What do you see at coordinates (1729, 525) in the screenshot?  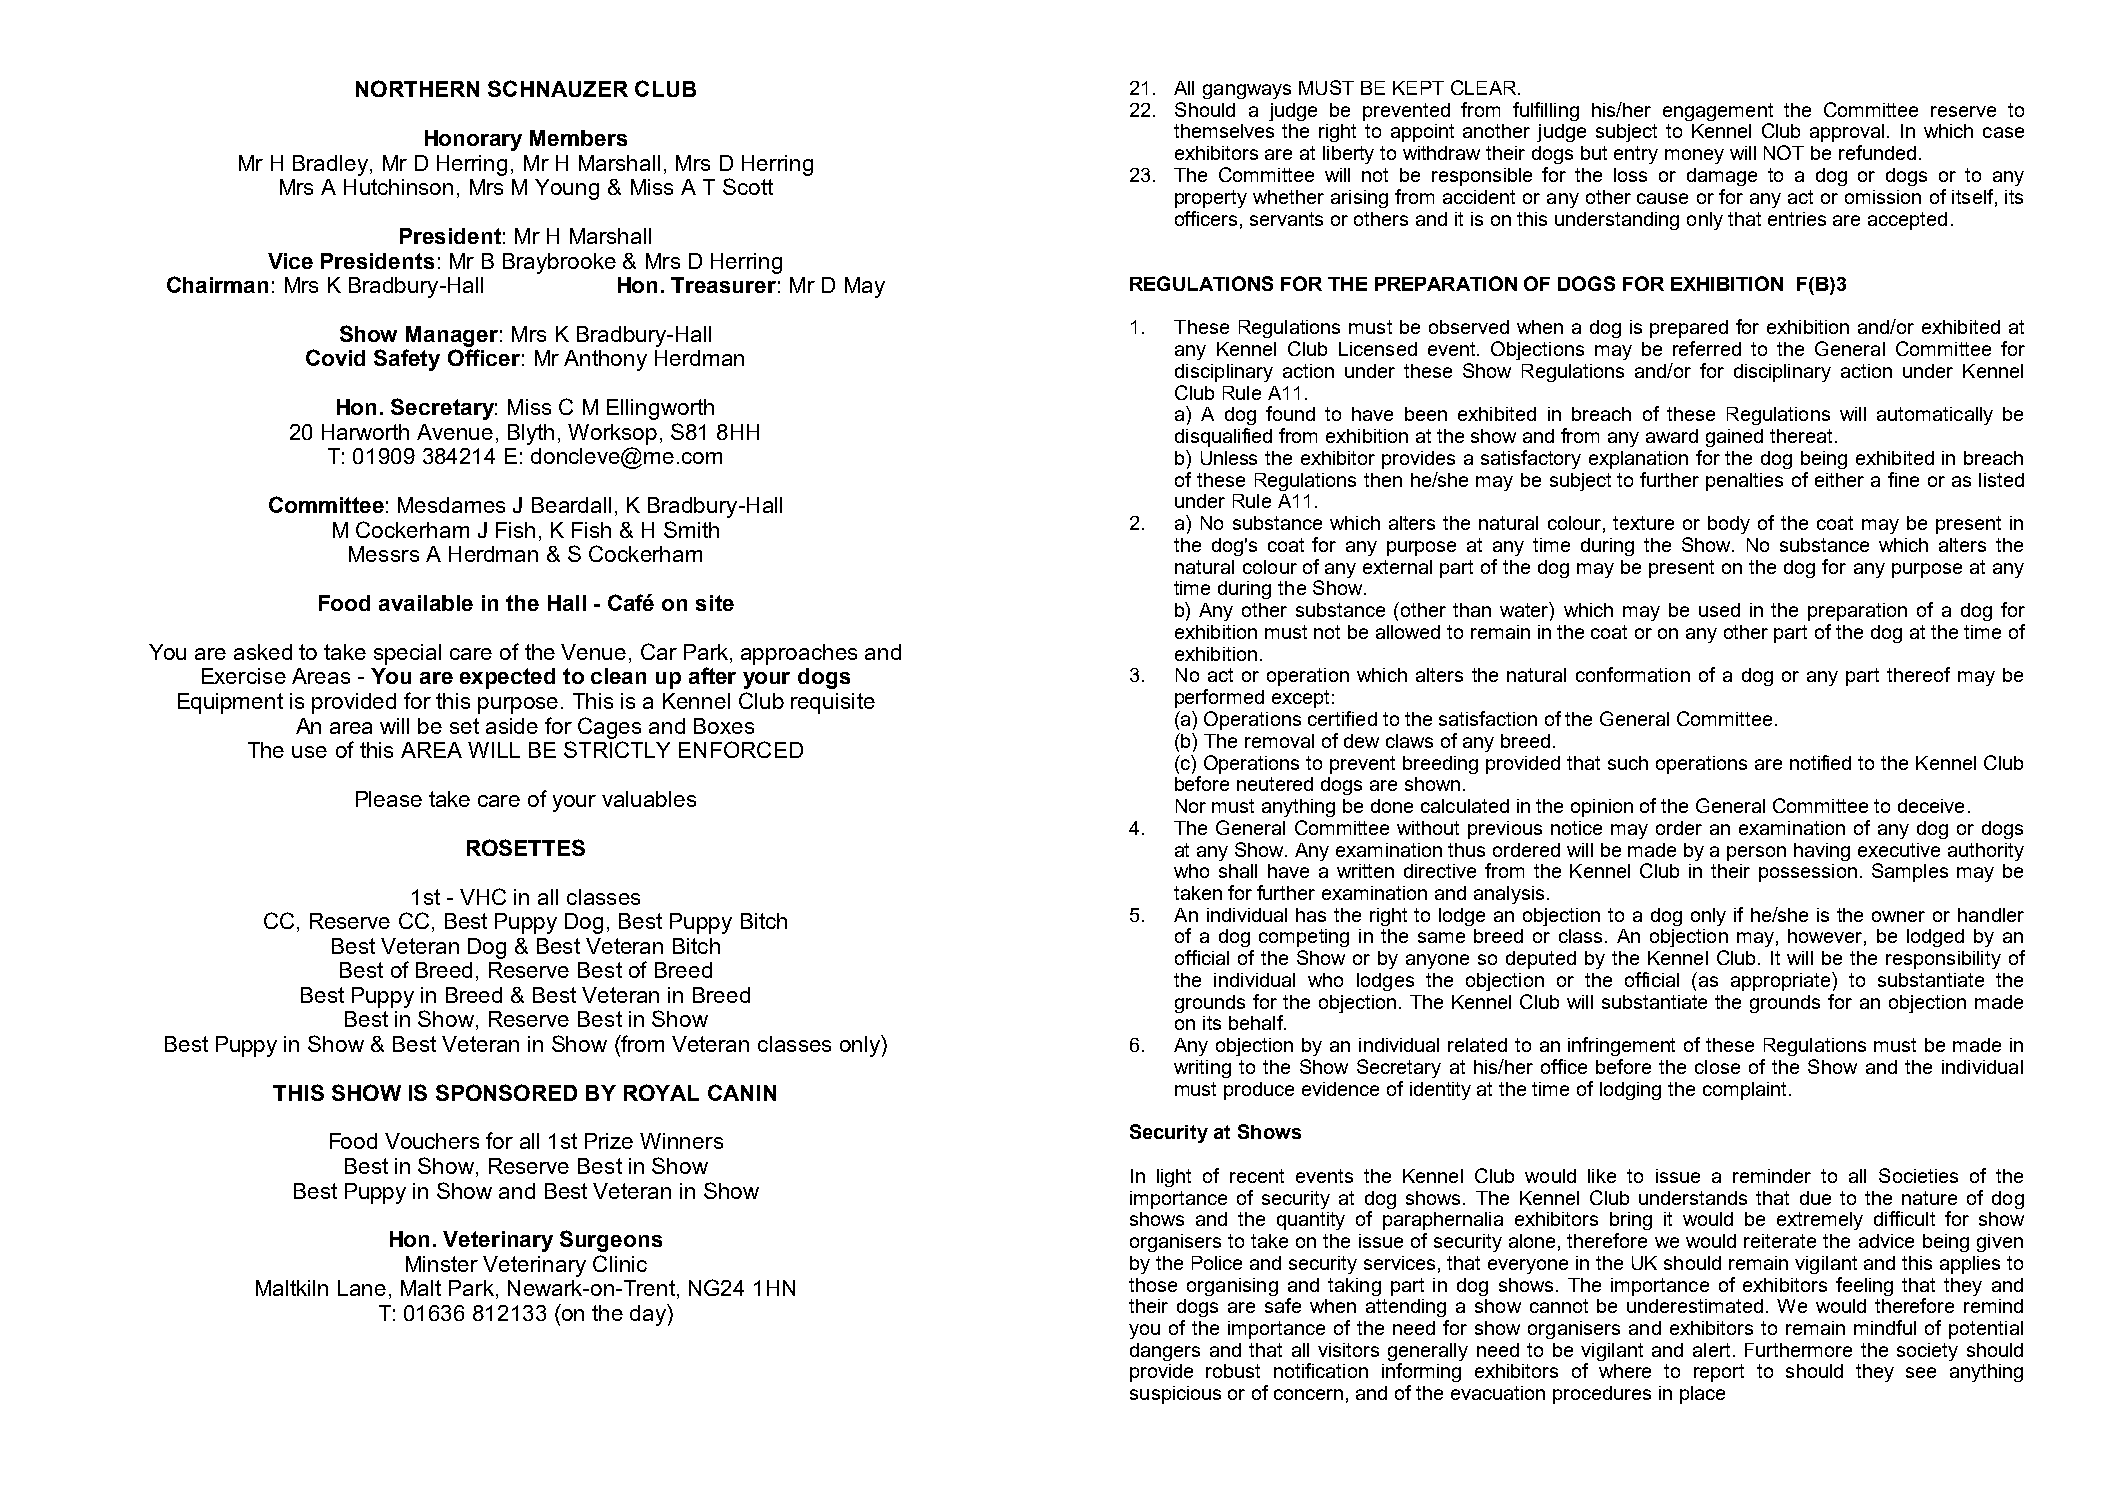 I see `body` at bounding box center [1729, 525].
